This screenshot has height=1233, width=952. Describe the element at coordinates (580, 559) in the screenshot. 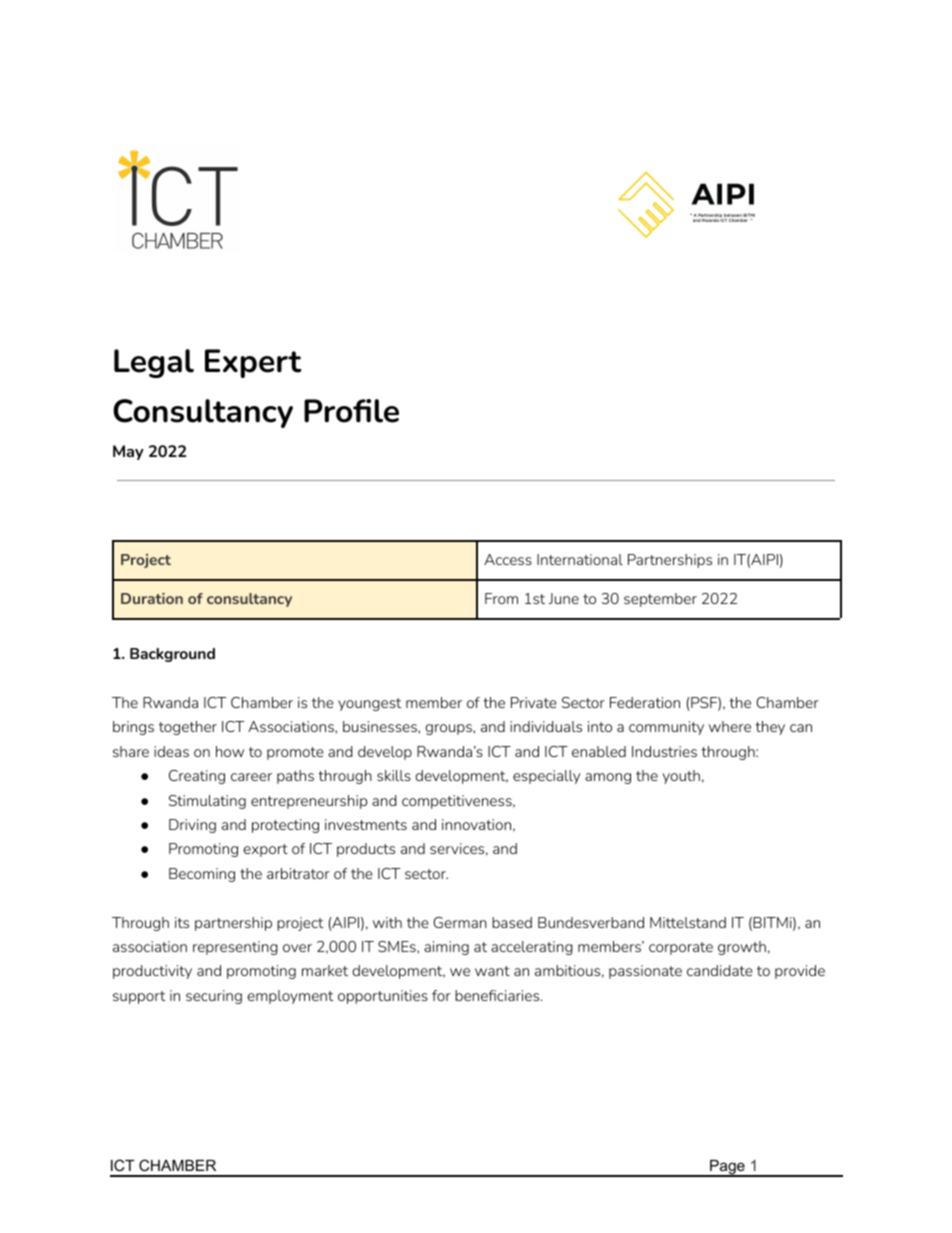

I see `International` at that location.
